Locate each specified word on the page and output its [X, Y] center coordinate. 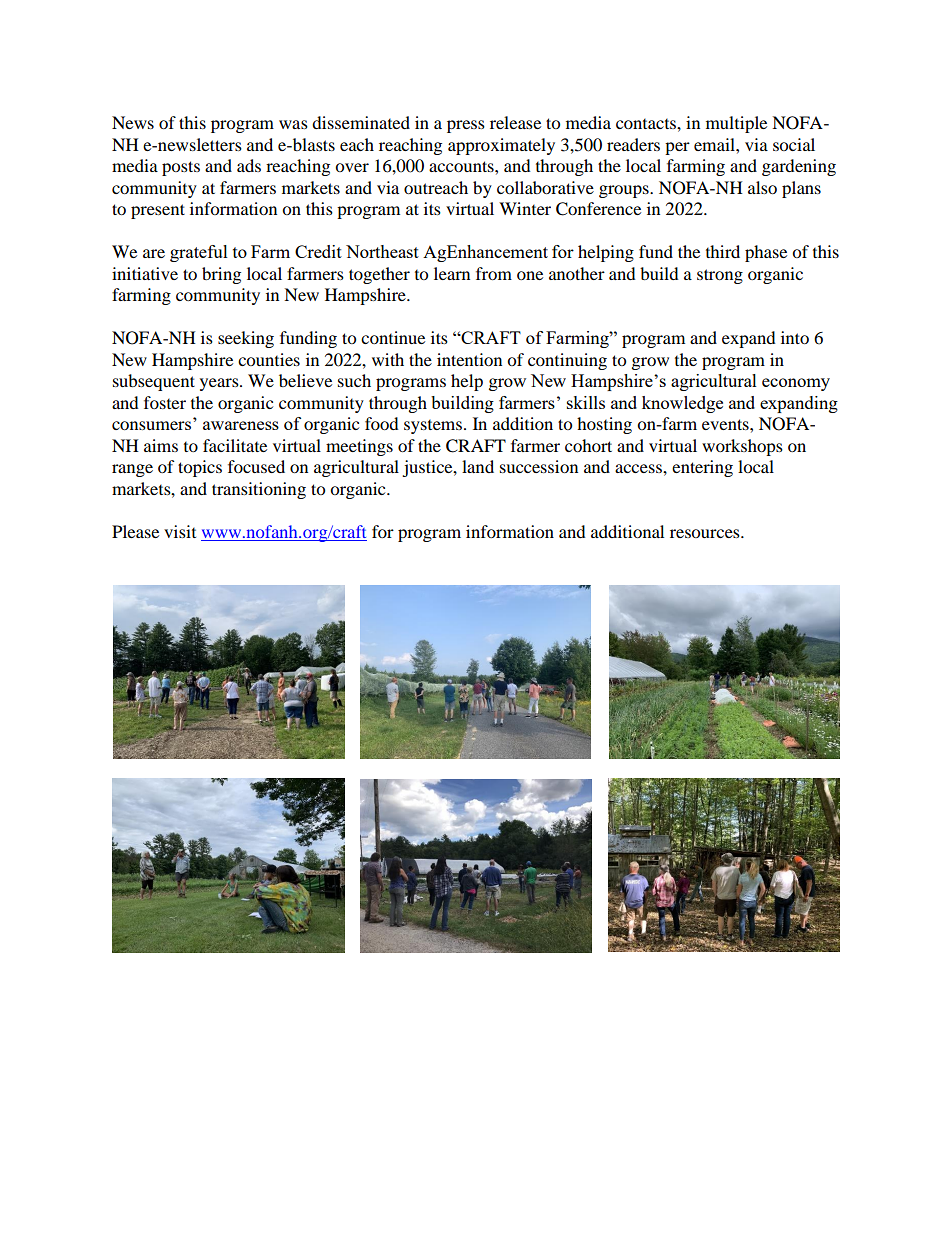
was [293, 124]
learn [452, 273]
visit [180, 531]
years [220, 384]
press [466, 126]
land [478, 466]
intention [469, 359]
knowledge [682, 404]
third [723, 251]
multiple [736, 124]
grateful [199, 253]
